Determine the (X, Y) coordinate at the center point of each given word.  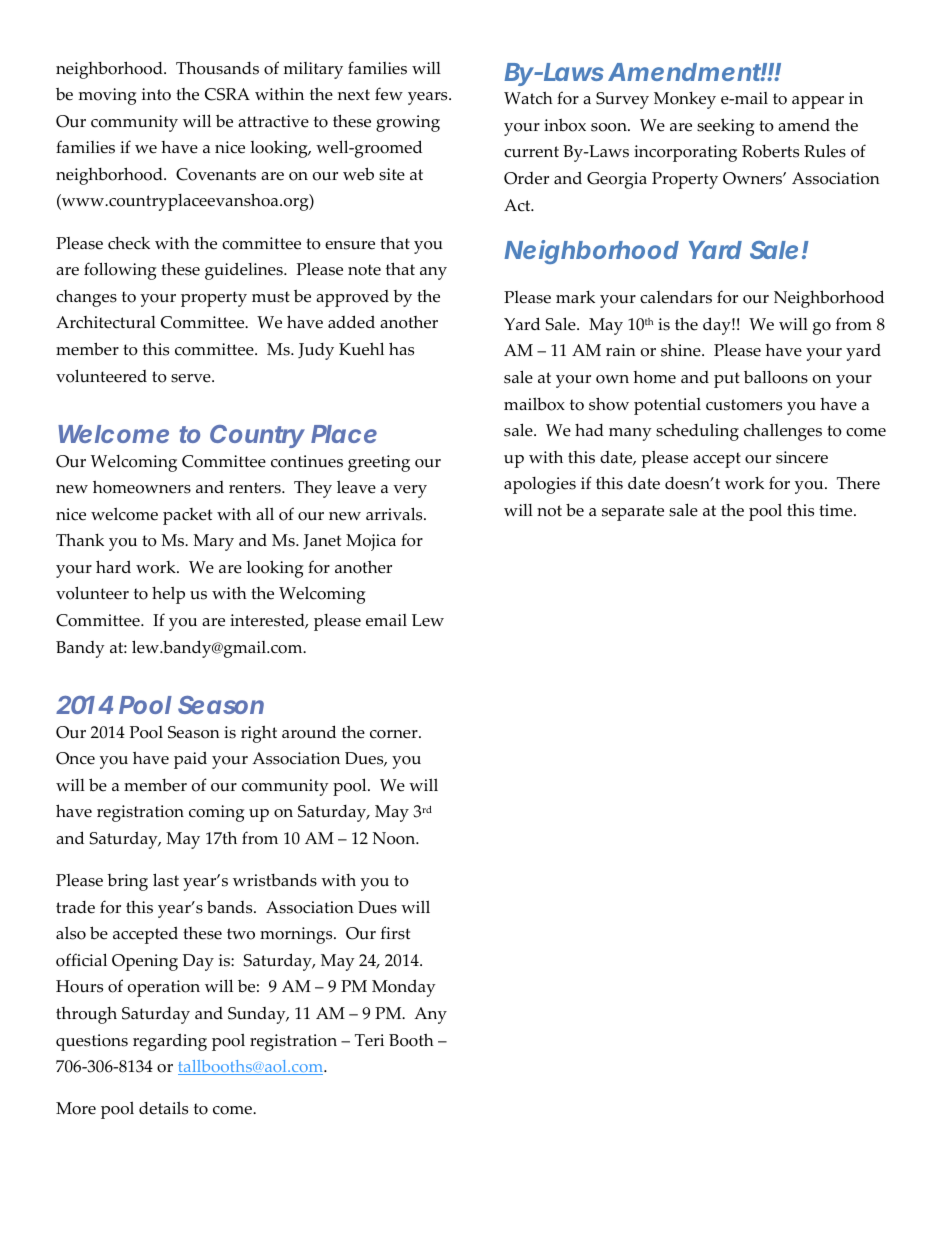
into (156, 94)
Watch (528, 98)
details (163, 1108)
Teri (369, 1040)
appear (818, 102)
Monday (404, 988)
